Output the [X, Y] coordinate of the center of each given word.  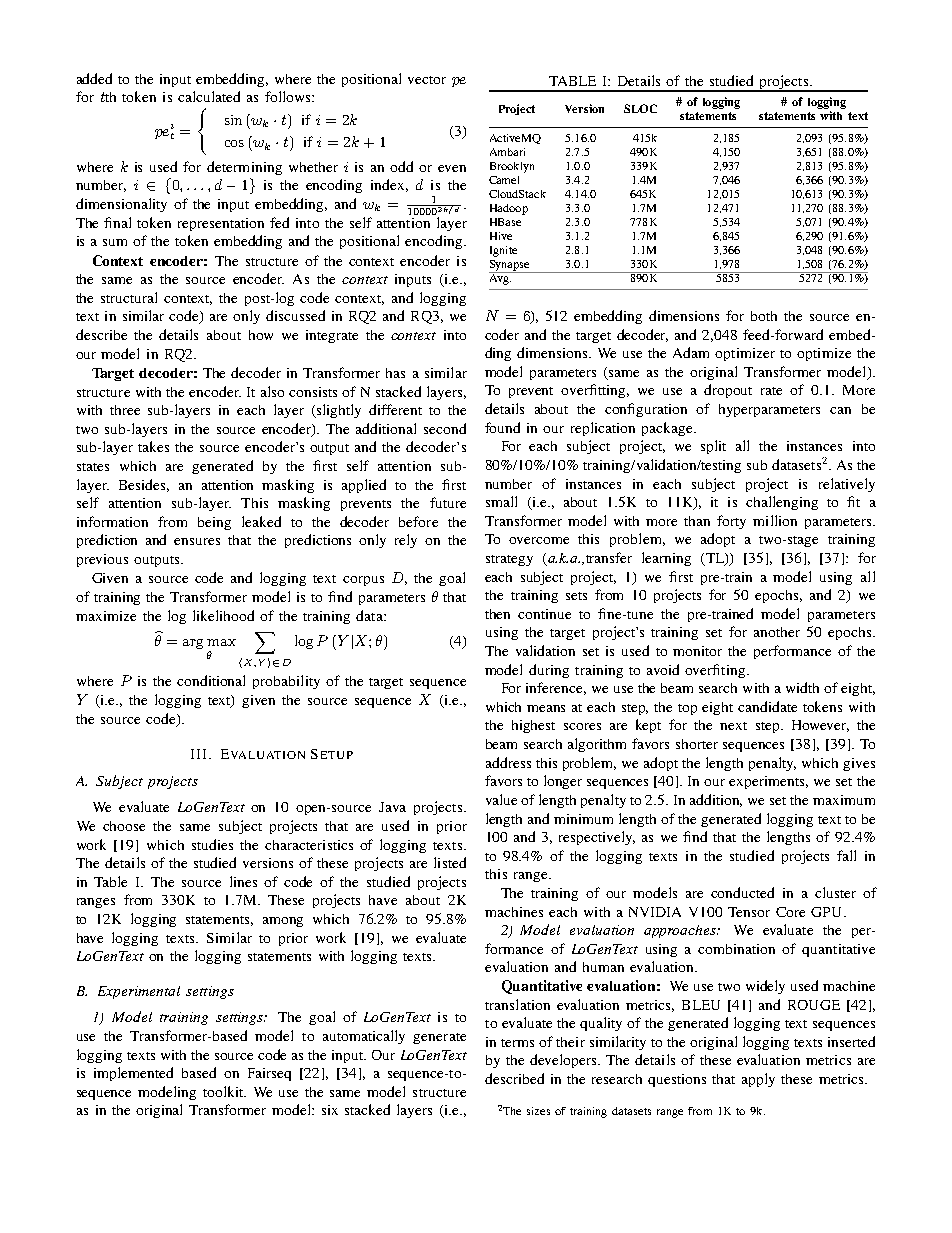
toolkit [224, 1091]
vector [427, 80]
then [497, 614]
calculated [209, 96]
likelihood [223, 615]
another [777, 632]
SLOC [640, 108]
